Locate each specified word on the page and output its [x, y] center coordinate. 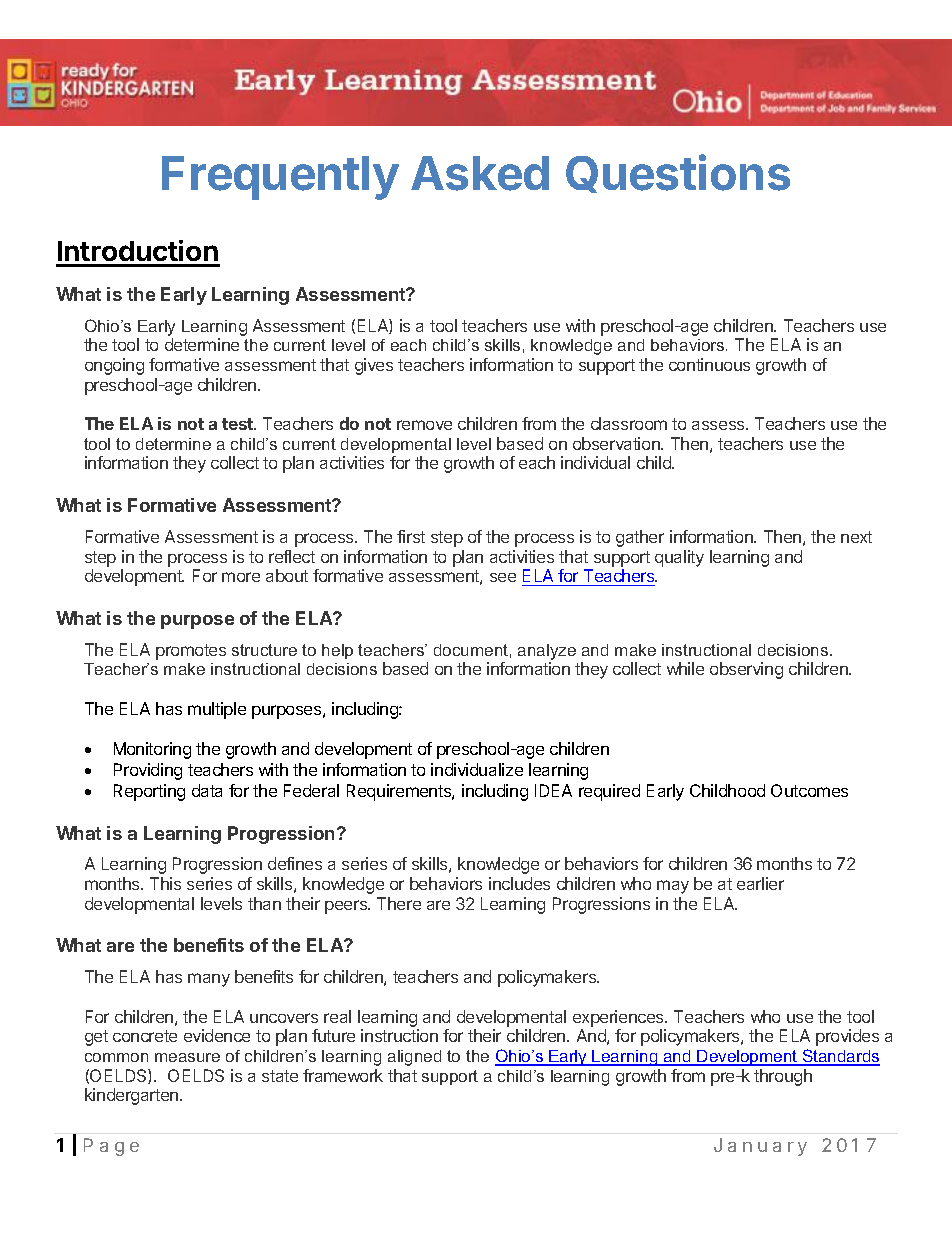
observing [746, 670]
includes [519, 883]
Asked [480, 173]
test [238, 424]
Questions [678, 173]
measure [187, 1057]
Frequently [280, 178]
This [165, 883]
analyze [547, 652]
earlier [760, 883]
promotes [191, 652]
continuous [709, 364]
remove [424, 425]
